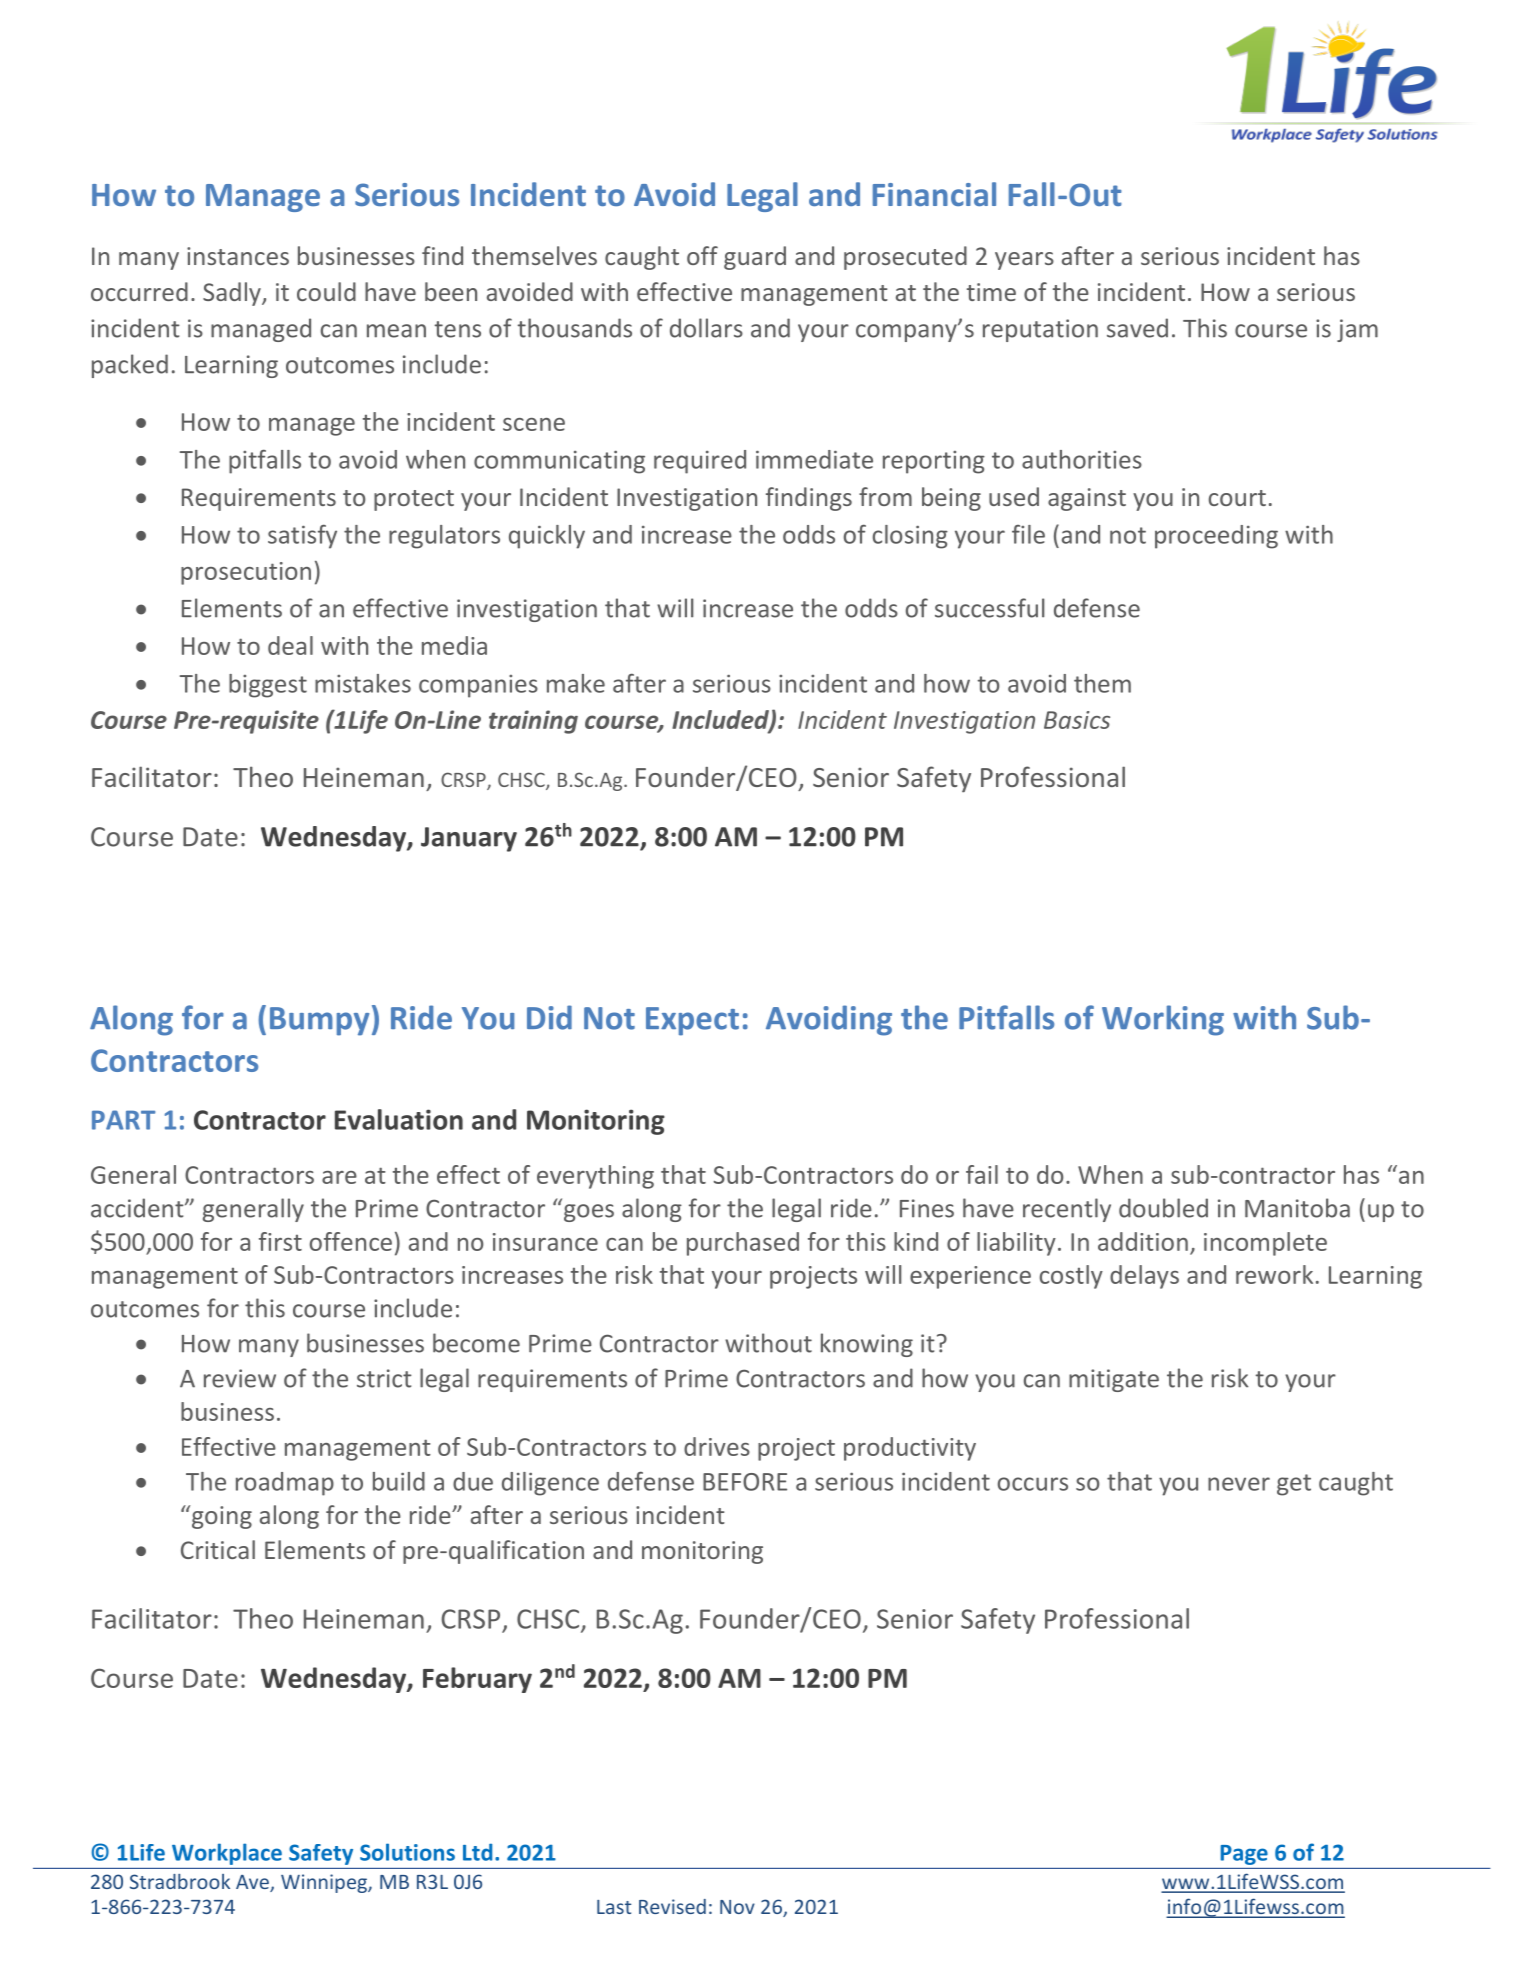  I want to click on make, so click(576, 683).
